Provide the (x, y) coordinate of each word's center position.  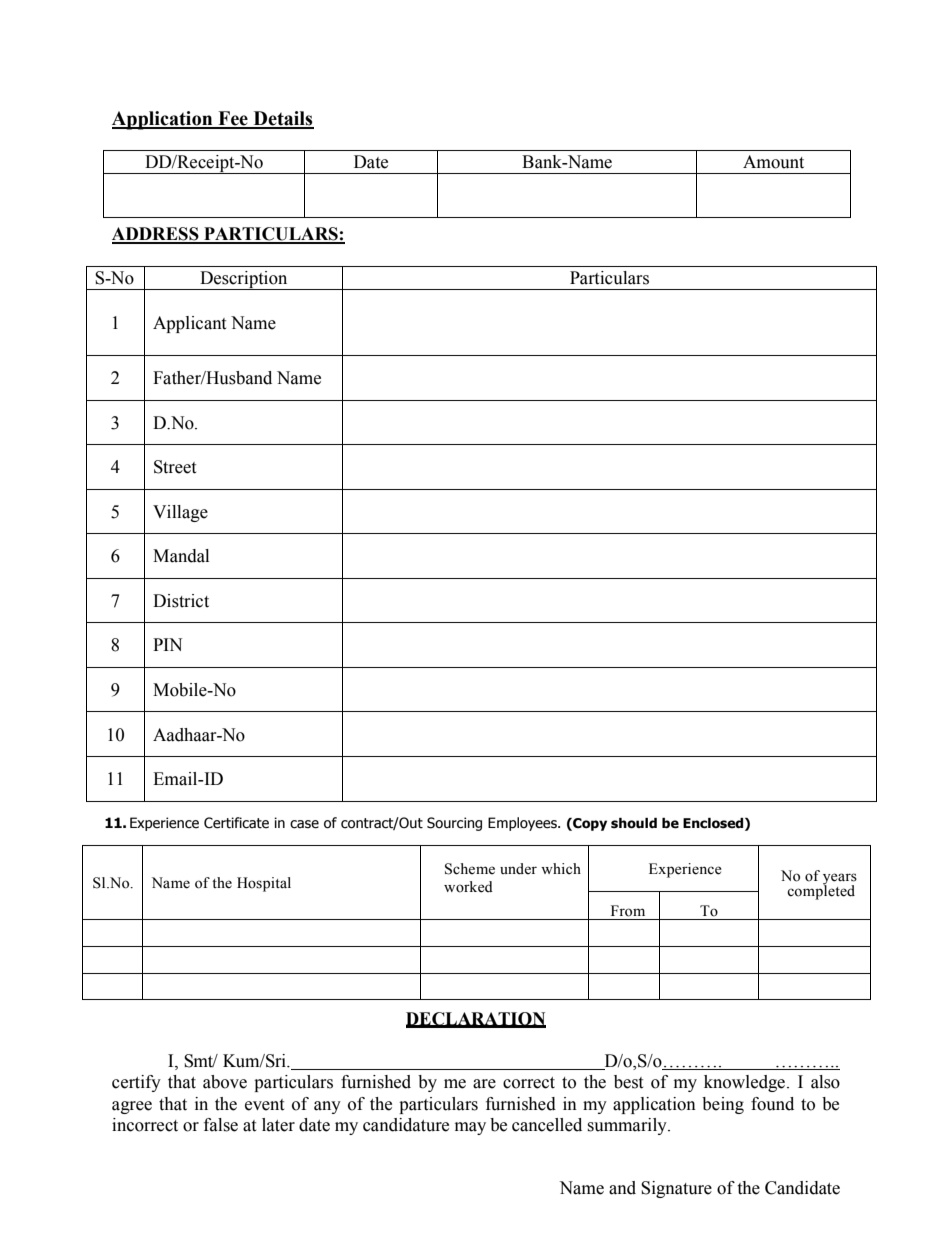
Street (175, 467)
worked (468, 887)
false (221, 1125)
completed (821, 891)
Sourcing (454, 824)
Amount (773, 162)
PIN (167, 644)
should (634, 823)
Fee (233, 119)
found (772, 1104)
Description (244, 280)
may (470, 1128)
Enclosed (714, 824)
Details (282, 119)
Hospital (264, 884)
